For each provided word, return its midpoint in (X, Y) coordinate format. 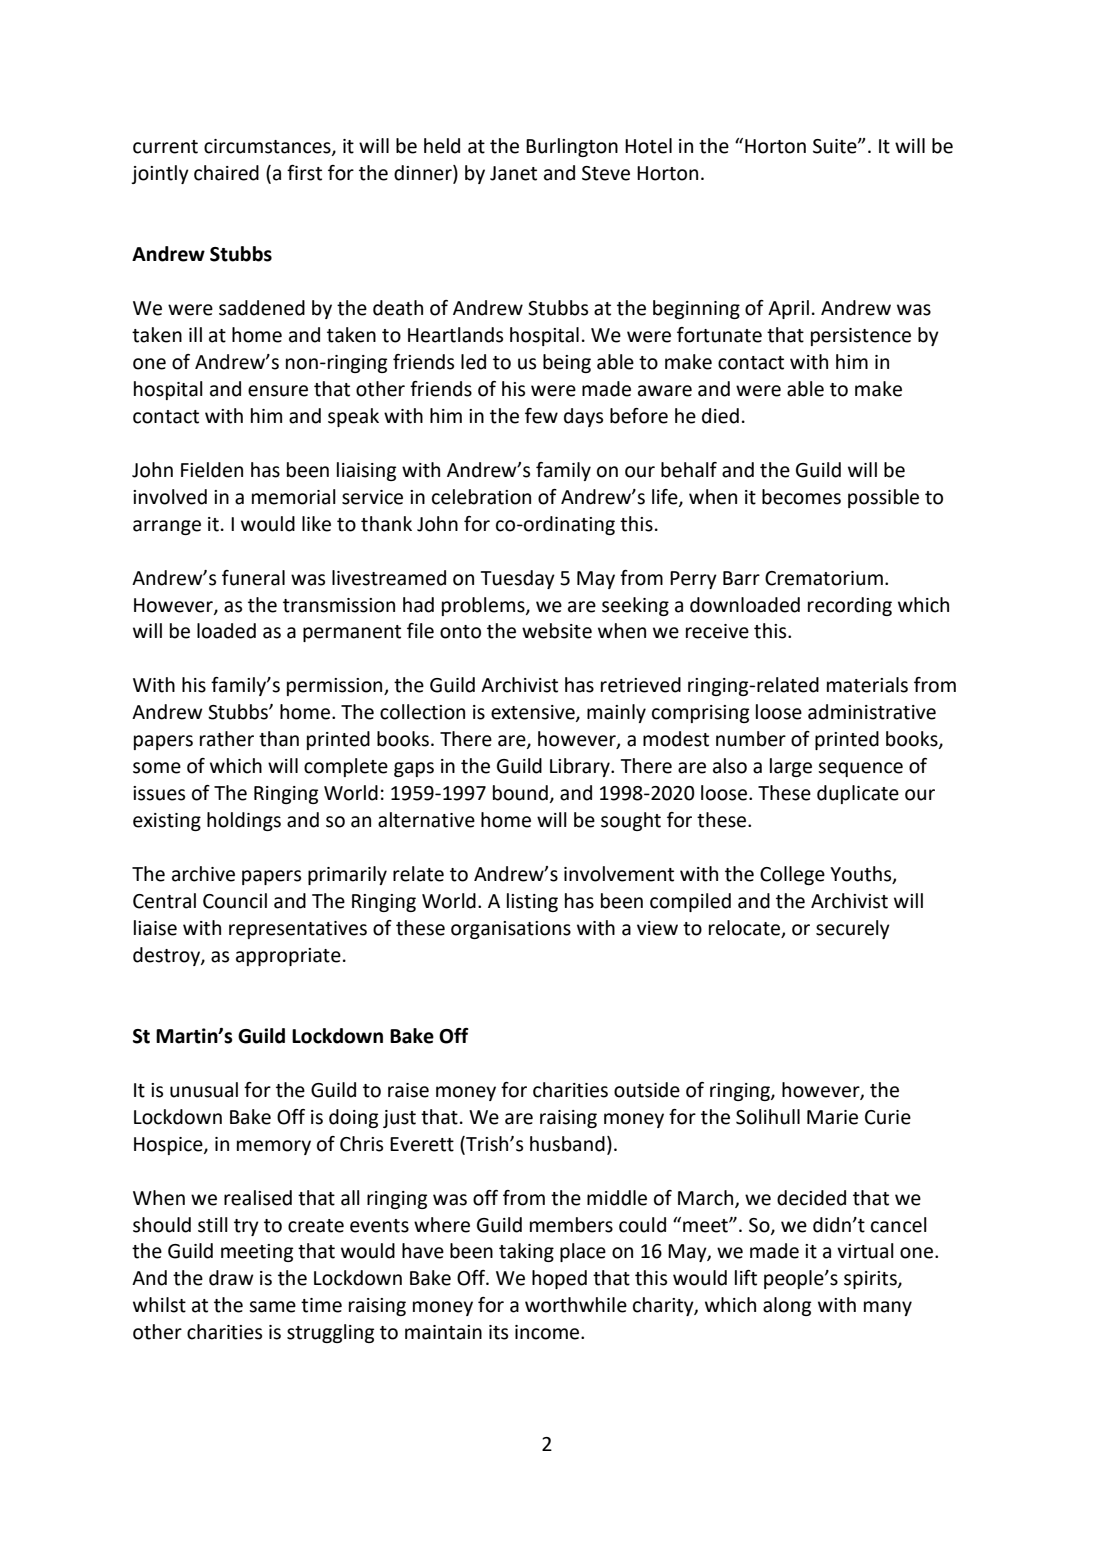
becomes (801, 497)
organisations (511, 930)
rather (227, 739)
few (541, 416)
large (791, 767)
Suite (836, 146)
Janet (513, 173)
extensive (534, 713)
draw (231, 1278)
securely (853, 929)
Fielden (212, 470)
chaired (226, 173)
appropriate (288, 957)
